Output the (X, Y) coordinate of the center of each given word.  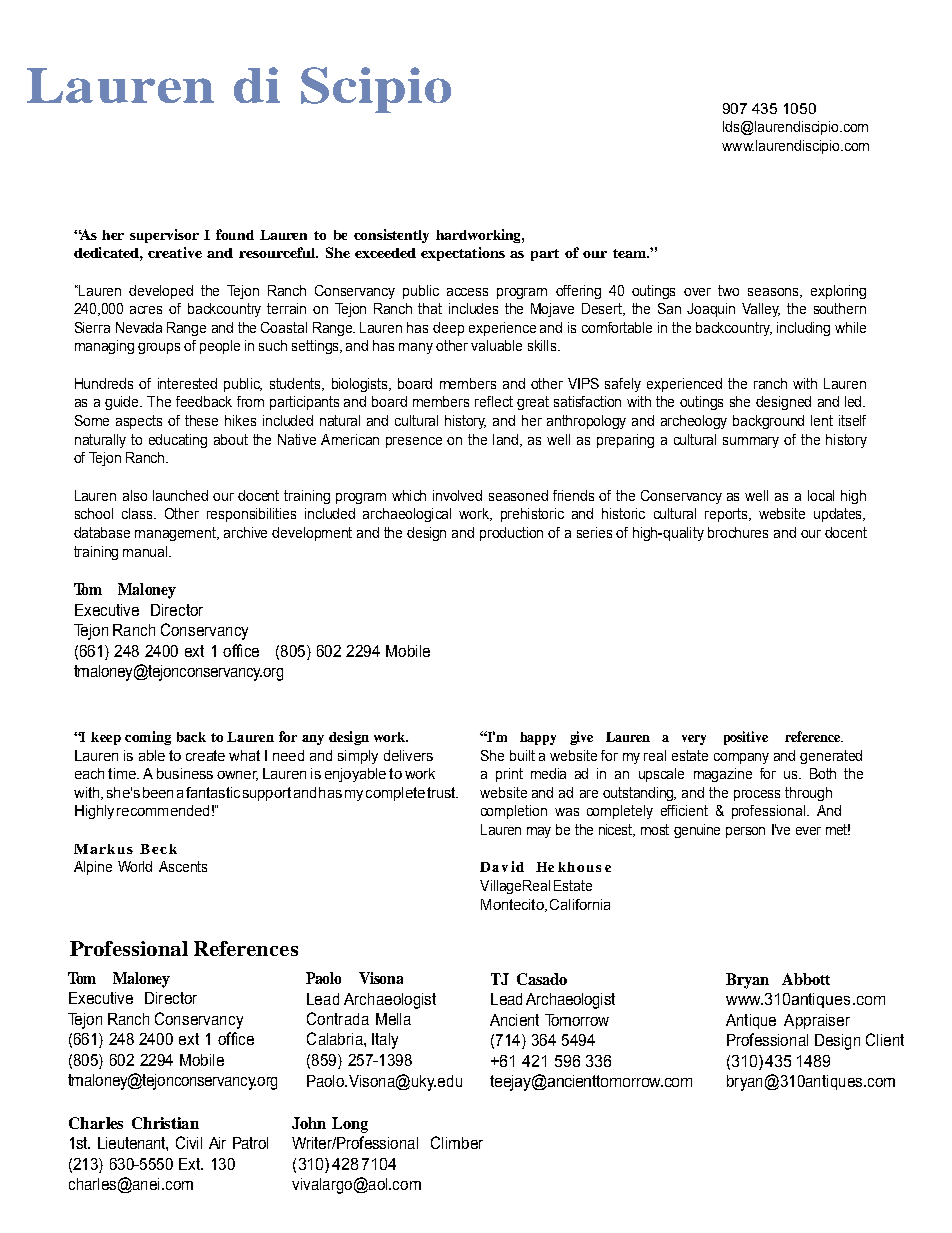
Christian (165, 1123)
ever (808, 831)
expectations (463, 254)
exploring (838, 292)
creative (175, 252)
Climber (457, 1142)
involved (457, 495)
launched (180, 495)
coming (148, 738)
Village (500, 887)
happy (538, 738)
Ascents (183, 866)
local (821, 495)
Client (885, 1039)
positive (746, 738)
